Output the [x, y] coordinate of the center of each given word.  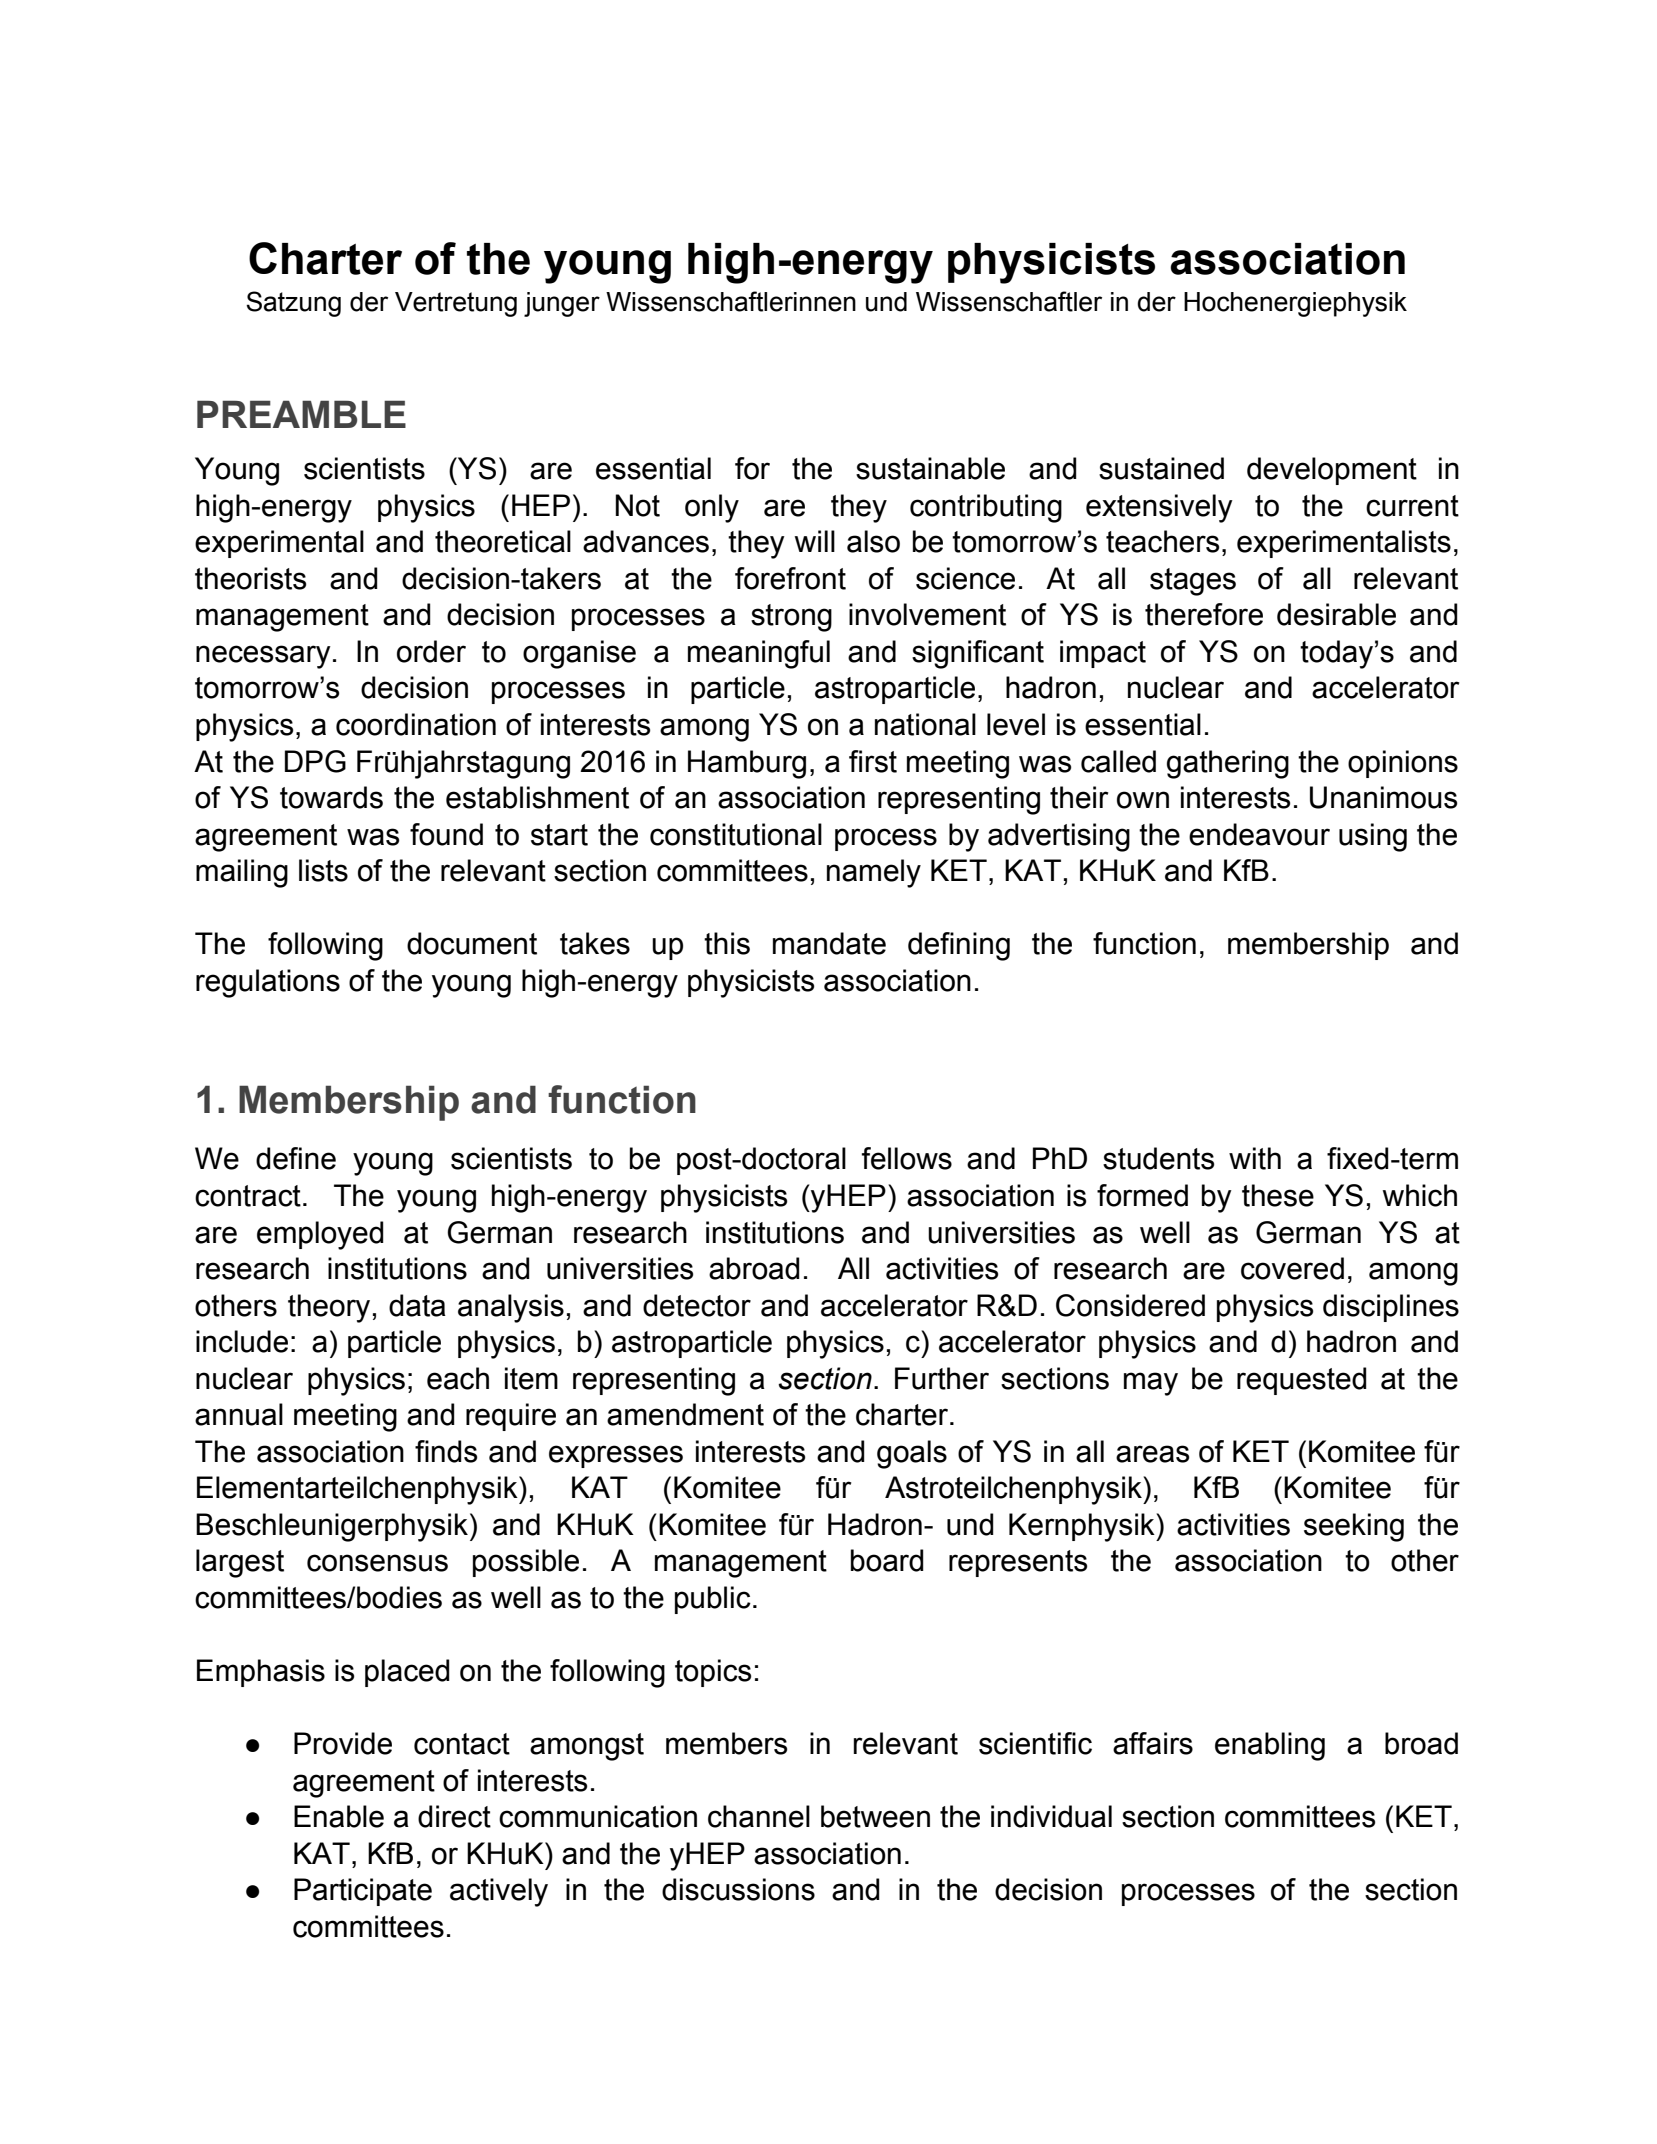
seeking [1354, 1527]
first [873, 761]
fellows [907, 1158]
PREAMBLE [301, 414]
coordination [416, 724]
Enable [339, 1816]
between [875, 1816]
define [296, 1158]
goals [912, 1454]
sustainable [930, 468]
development [1332, 471]
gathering [1228, 764]
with [1255, 1158]
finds [446, 1451]
